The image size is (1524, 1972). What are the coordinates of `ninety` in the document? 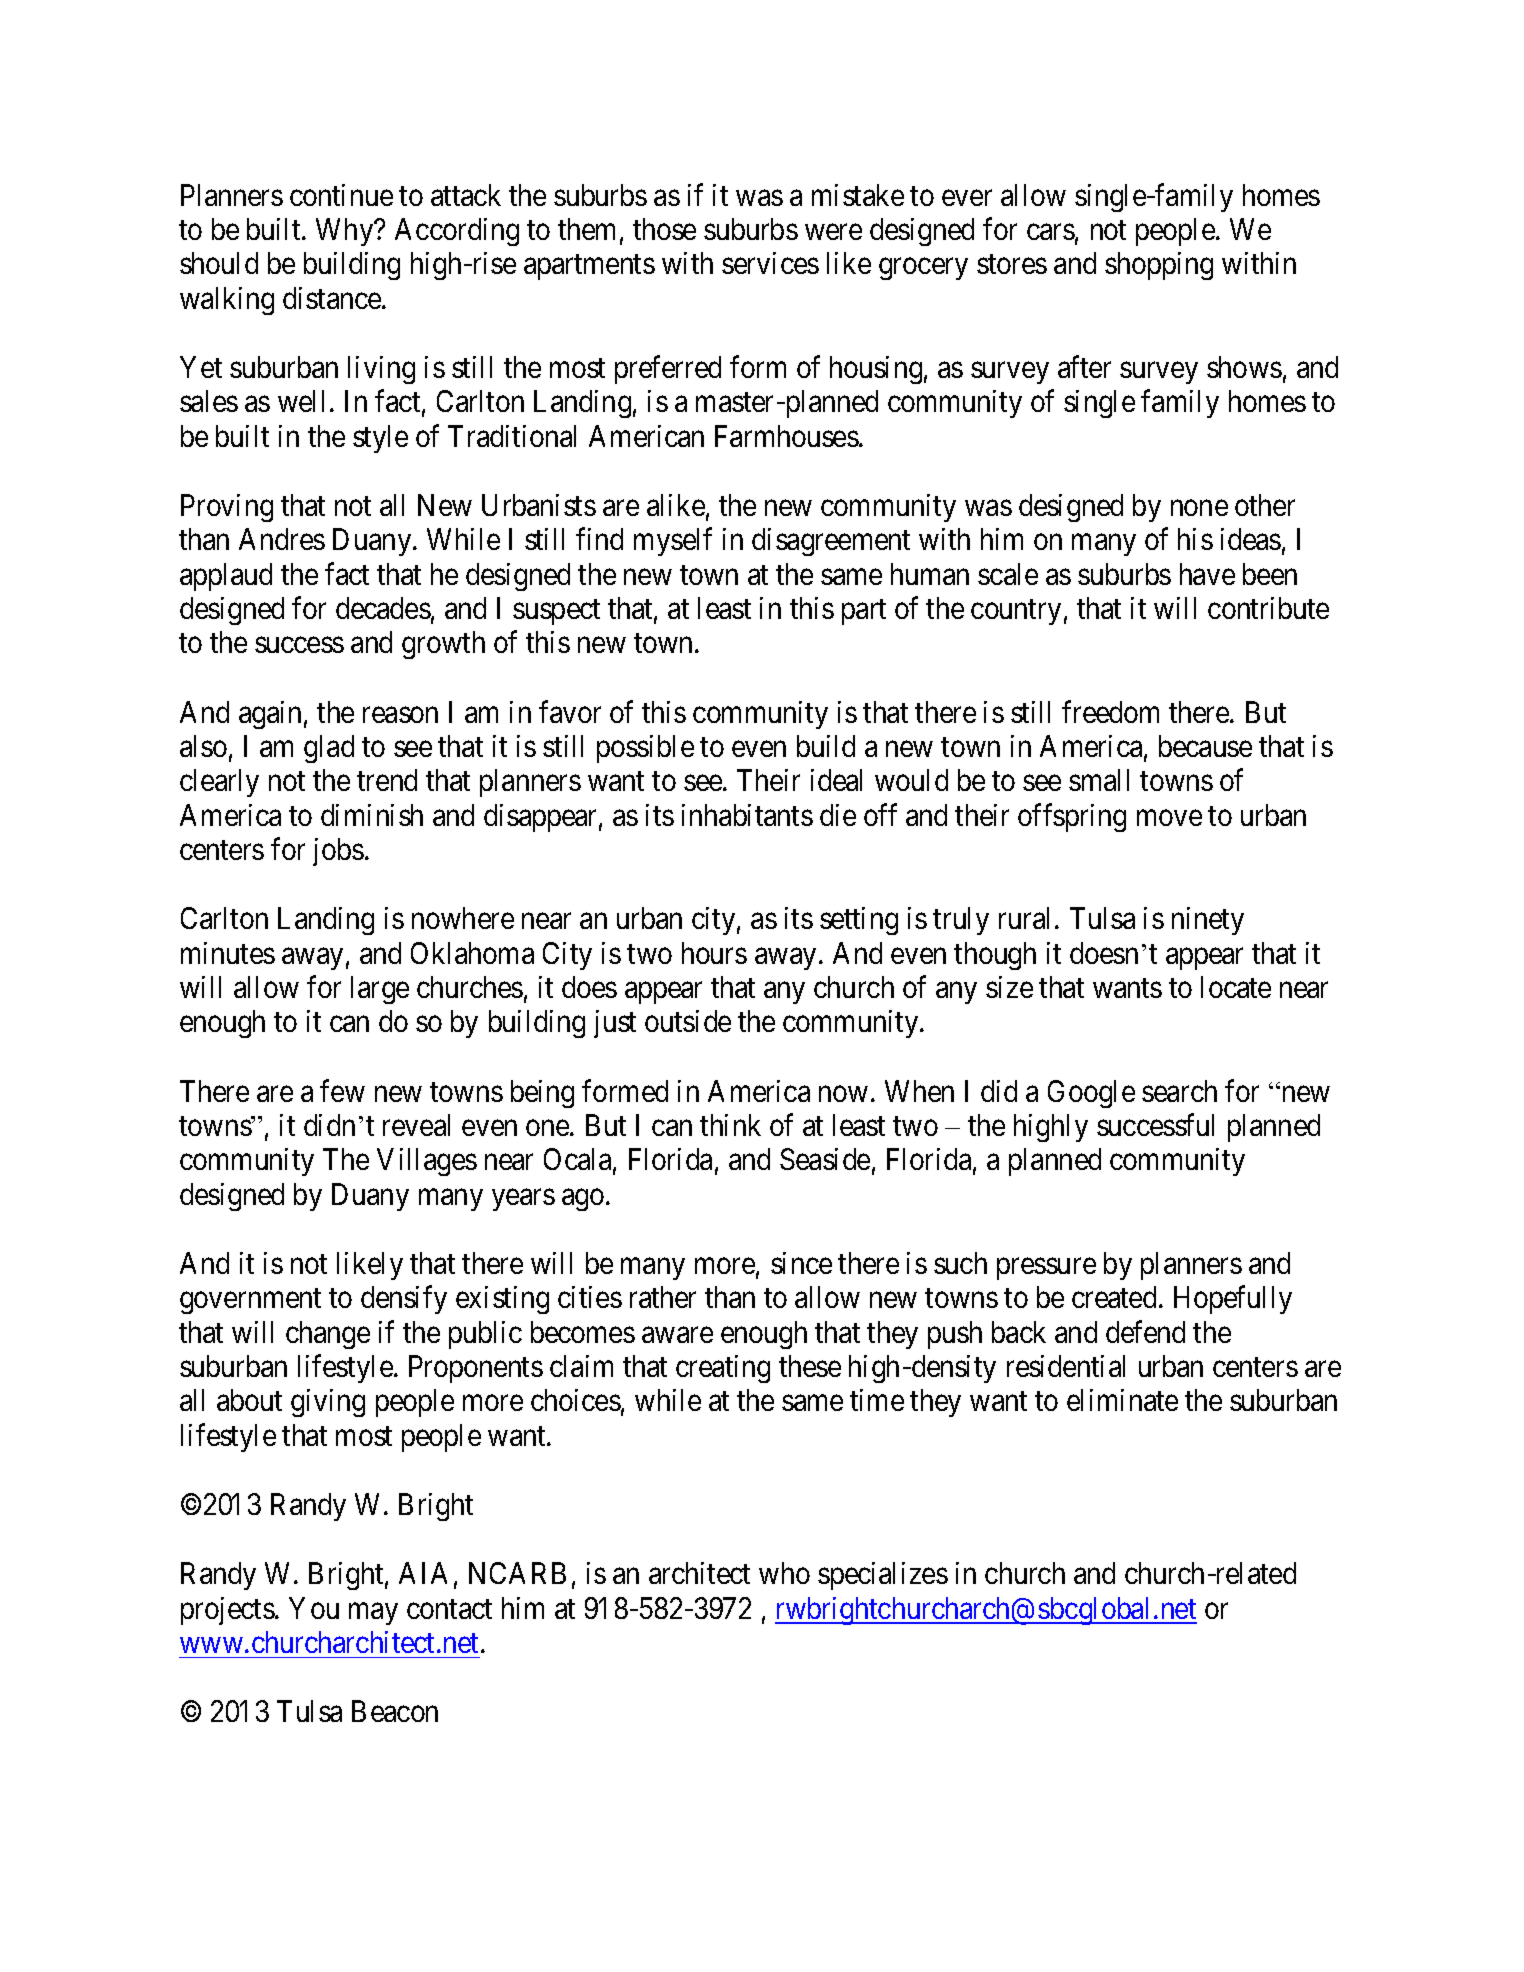 It's located at (1208, 921).
